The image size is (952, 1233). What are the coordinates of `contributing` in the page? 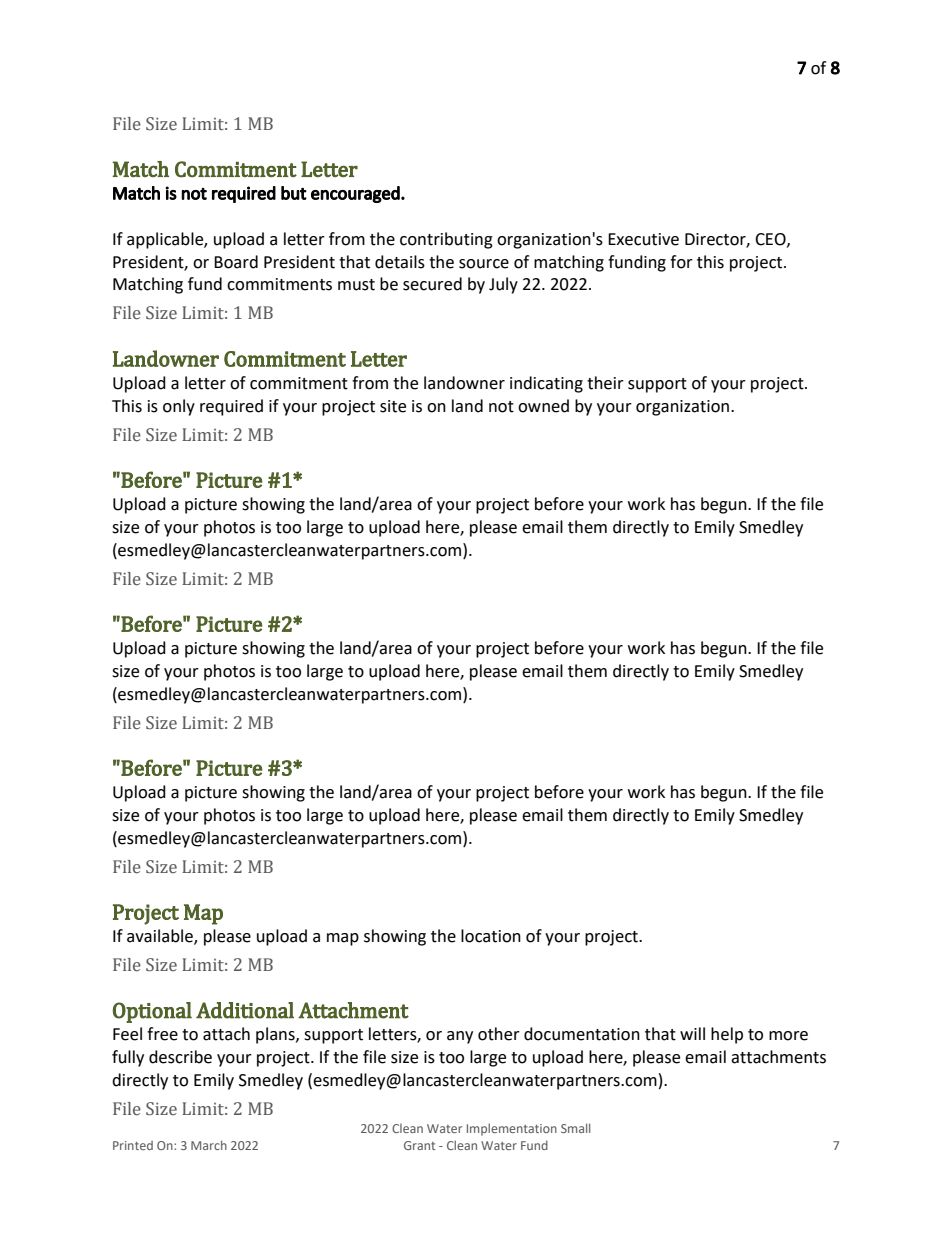 It's located at (446, 240).
